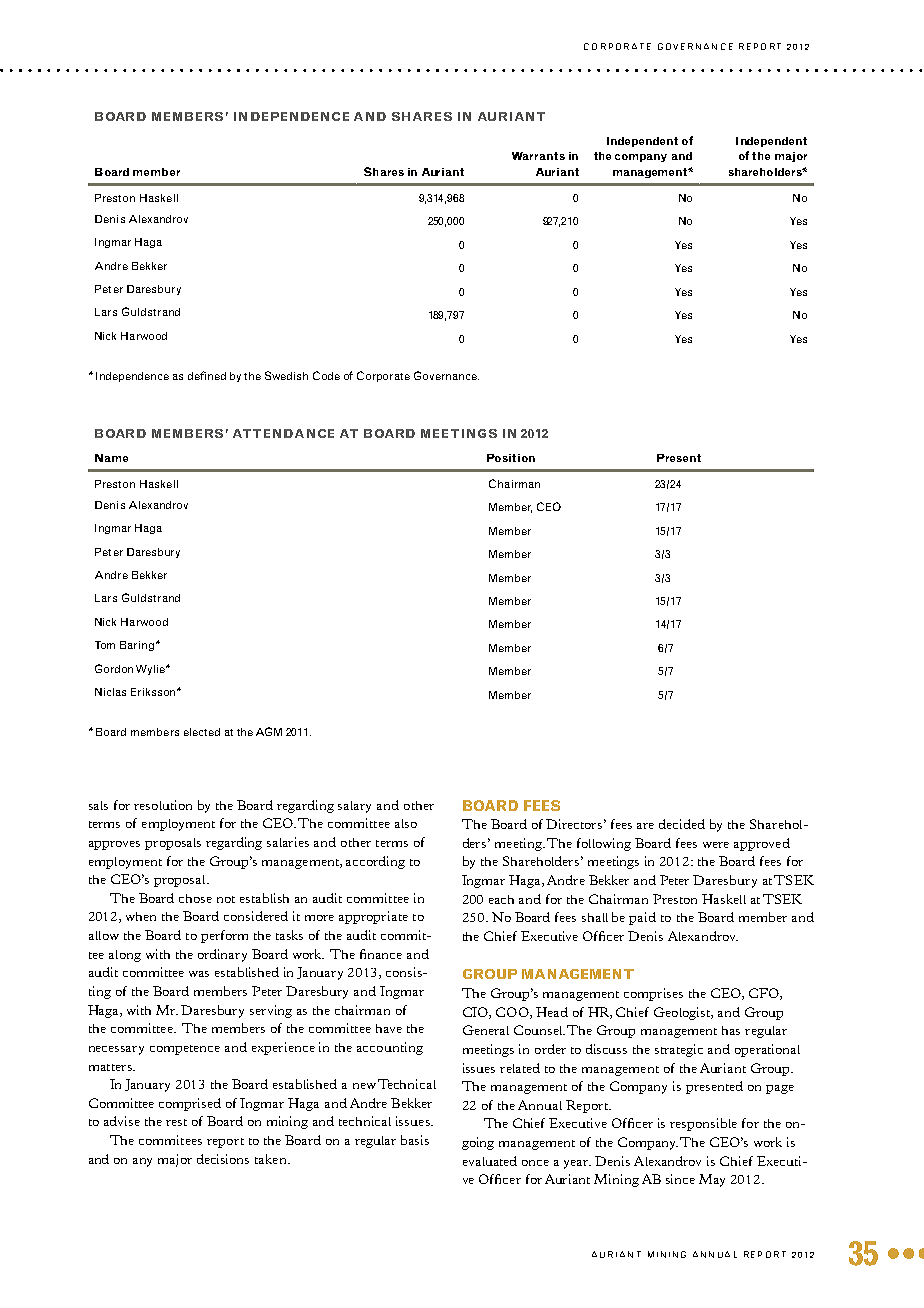 Image resolution: width=924 pixels, height=1308 pixels. What do you see at coordinates (682, 824) in the document?
I see `decided` at bounding box center [682, 824].
